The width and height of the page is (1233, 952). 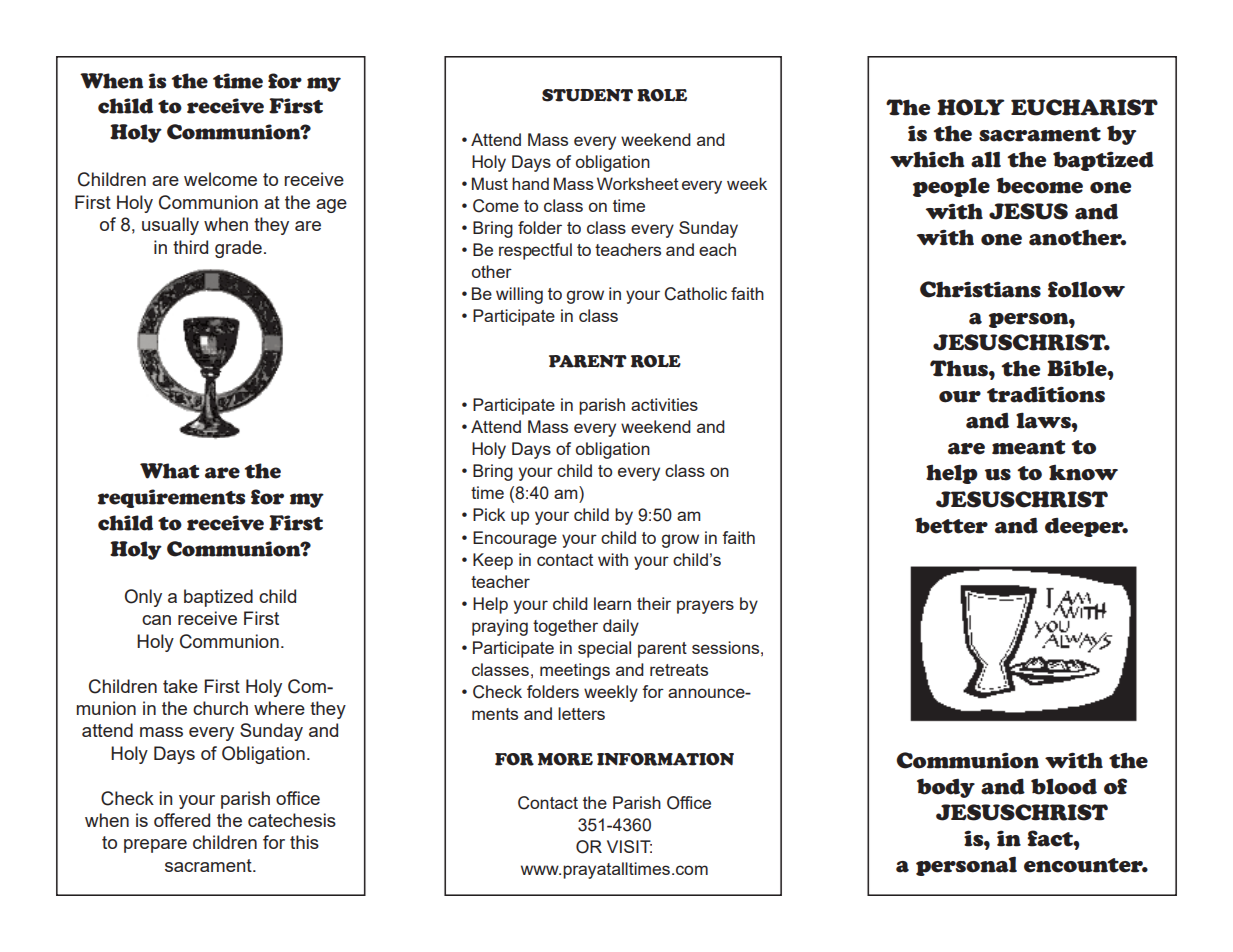 What do you see at coordinates (292, 820) in the page?
I see `catechesis` at bounding box center [292, 820].
